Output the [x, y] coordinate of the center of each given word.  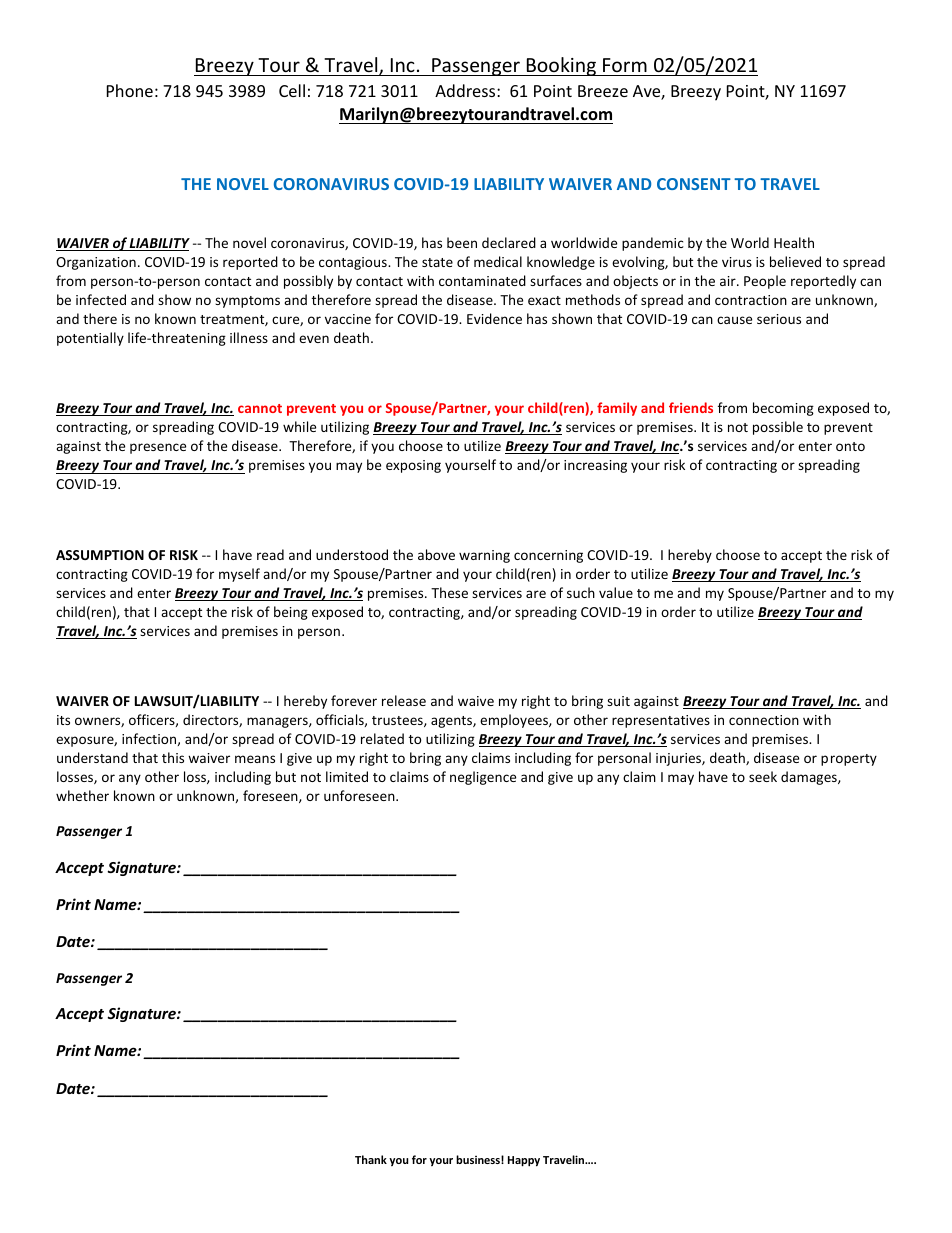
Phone [130, 90]
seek [763, 776]
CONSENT [694, 184]
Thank [371, 1159]
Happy [524, 1161]
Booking [561, 66]
